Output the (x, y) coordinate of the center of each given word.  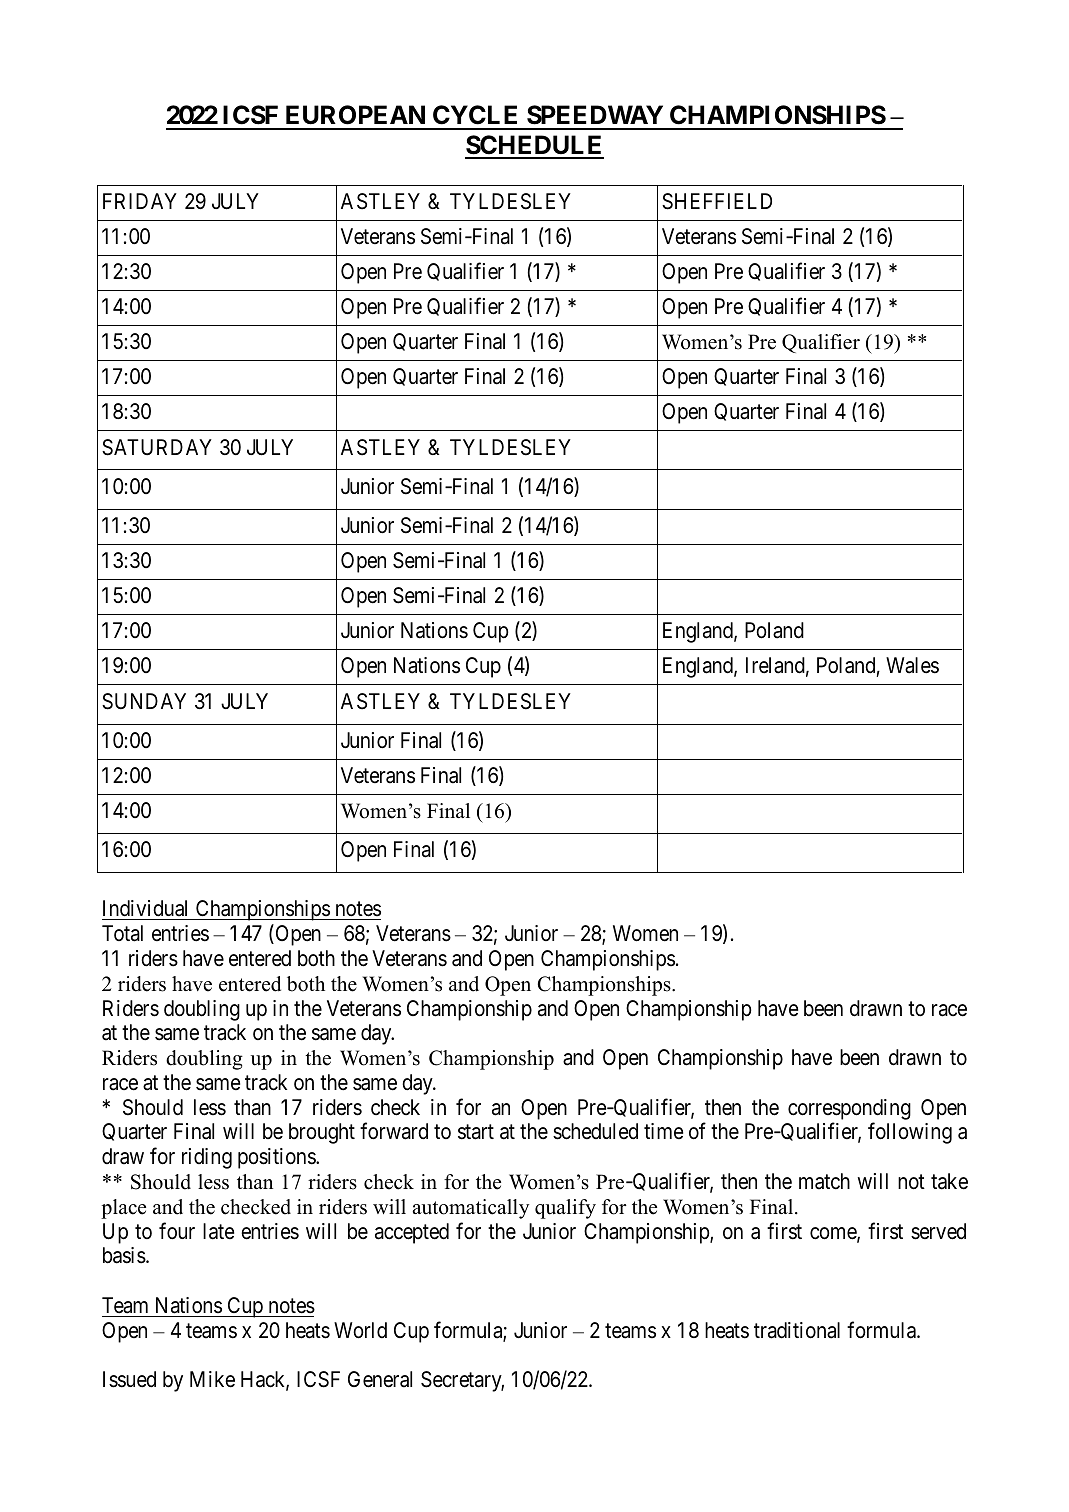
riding (207, 1158)
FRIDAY (140, 201)
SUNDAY (144, 701)
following (910, 1133)
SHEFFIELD (717, 201)
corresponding (849, 1109)
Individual (147, 910)
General (380, 1379)
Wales (912, 665)
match (824, 1181)
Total (122, 933)
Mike (212, 1379)
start (476, 1132)
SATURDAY (157, 447)
